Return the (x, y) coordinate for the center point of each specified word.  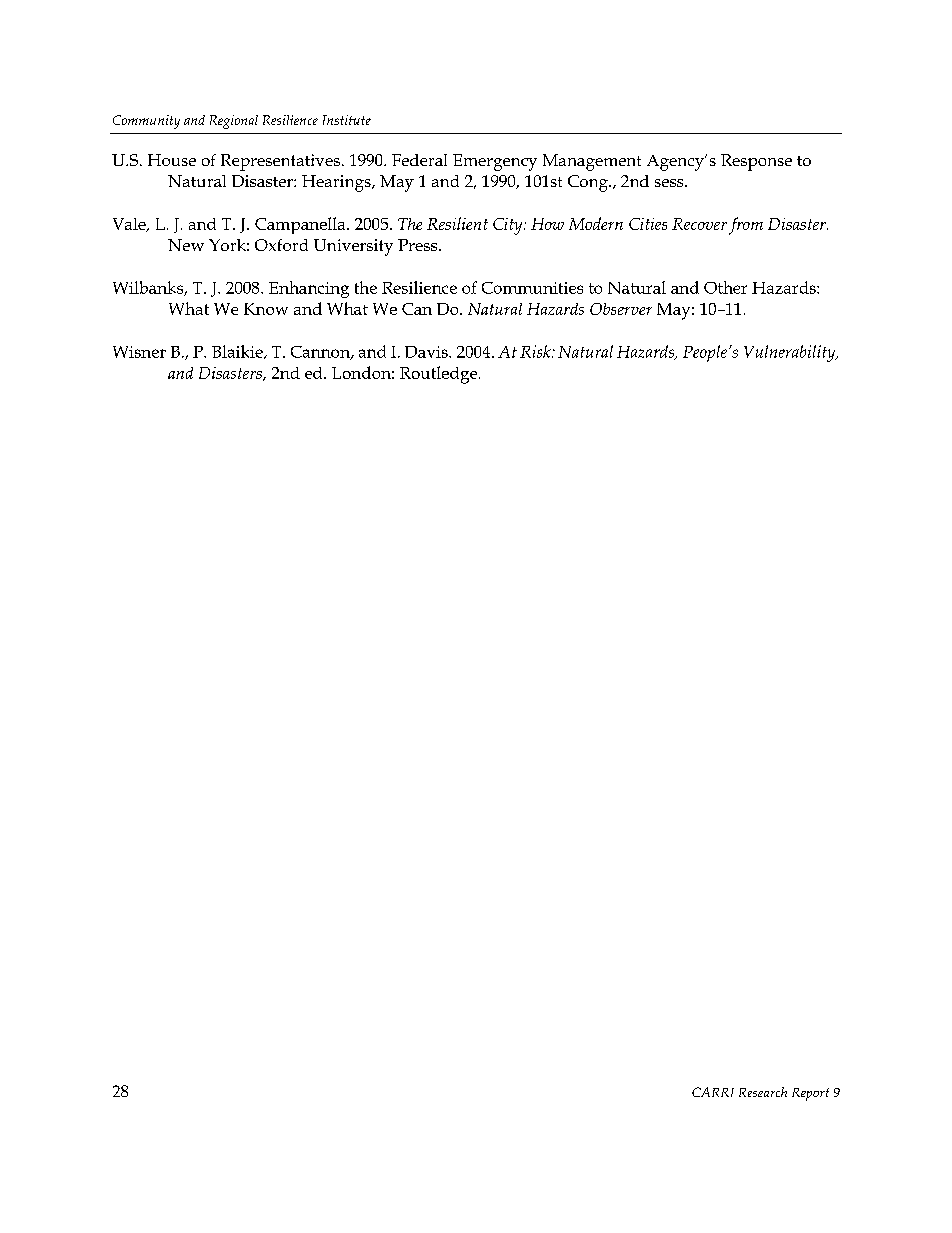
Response (756, 162)
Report (810, 1094)
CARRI (713, 1092)
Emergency (495, 162)
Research (763, 1092)
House (172, 160)
